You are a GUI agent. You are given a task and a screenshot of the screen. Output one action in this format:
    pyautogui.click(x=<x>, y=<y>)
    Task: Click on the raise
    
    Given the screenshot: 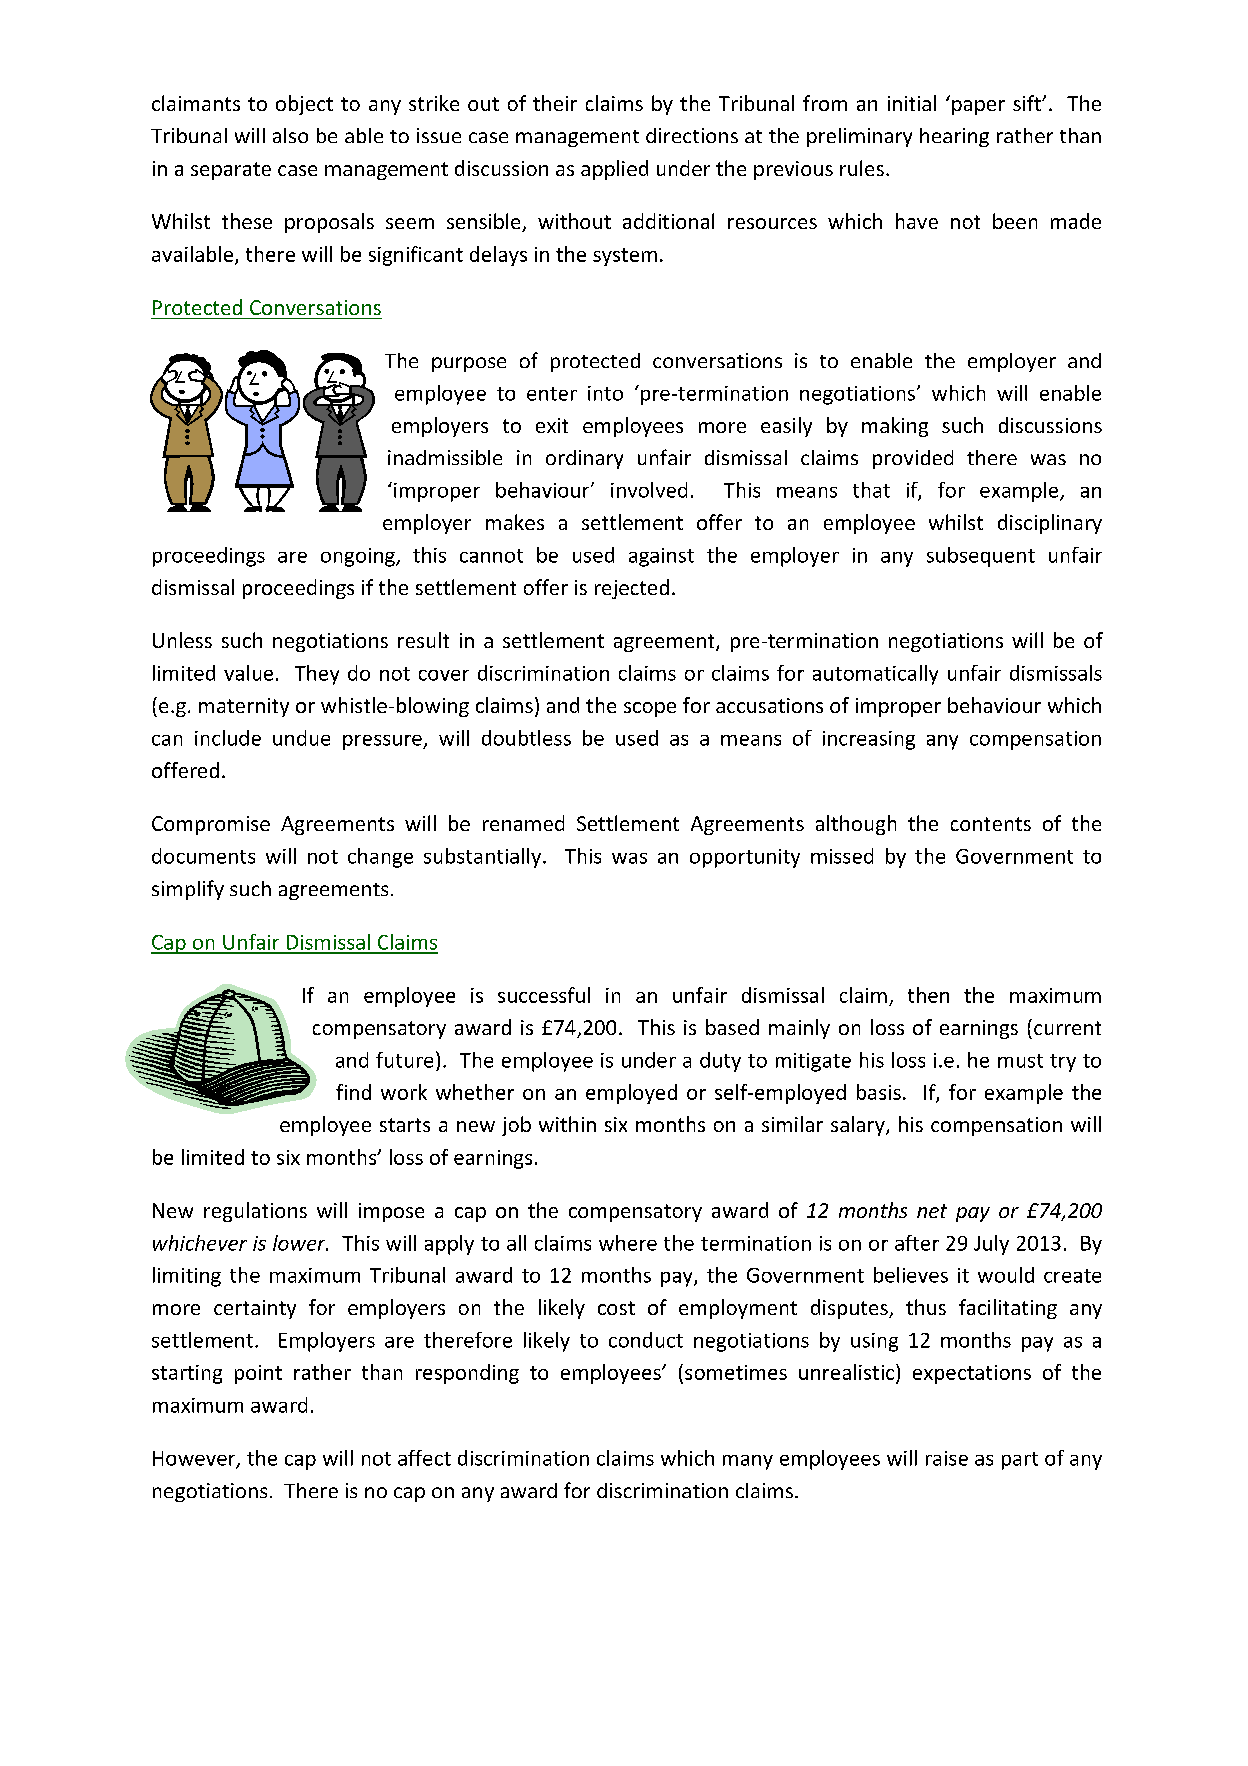 What is the action you would take?
    pyautogui.click(x=947, y=1458)
